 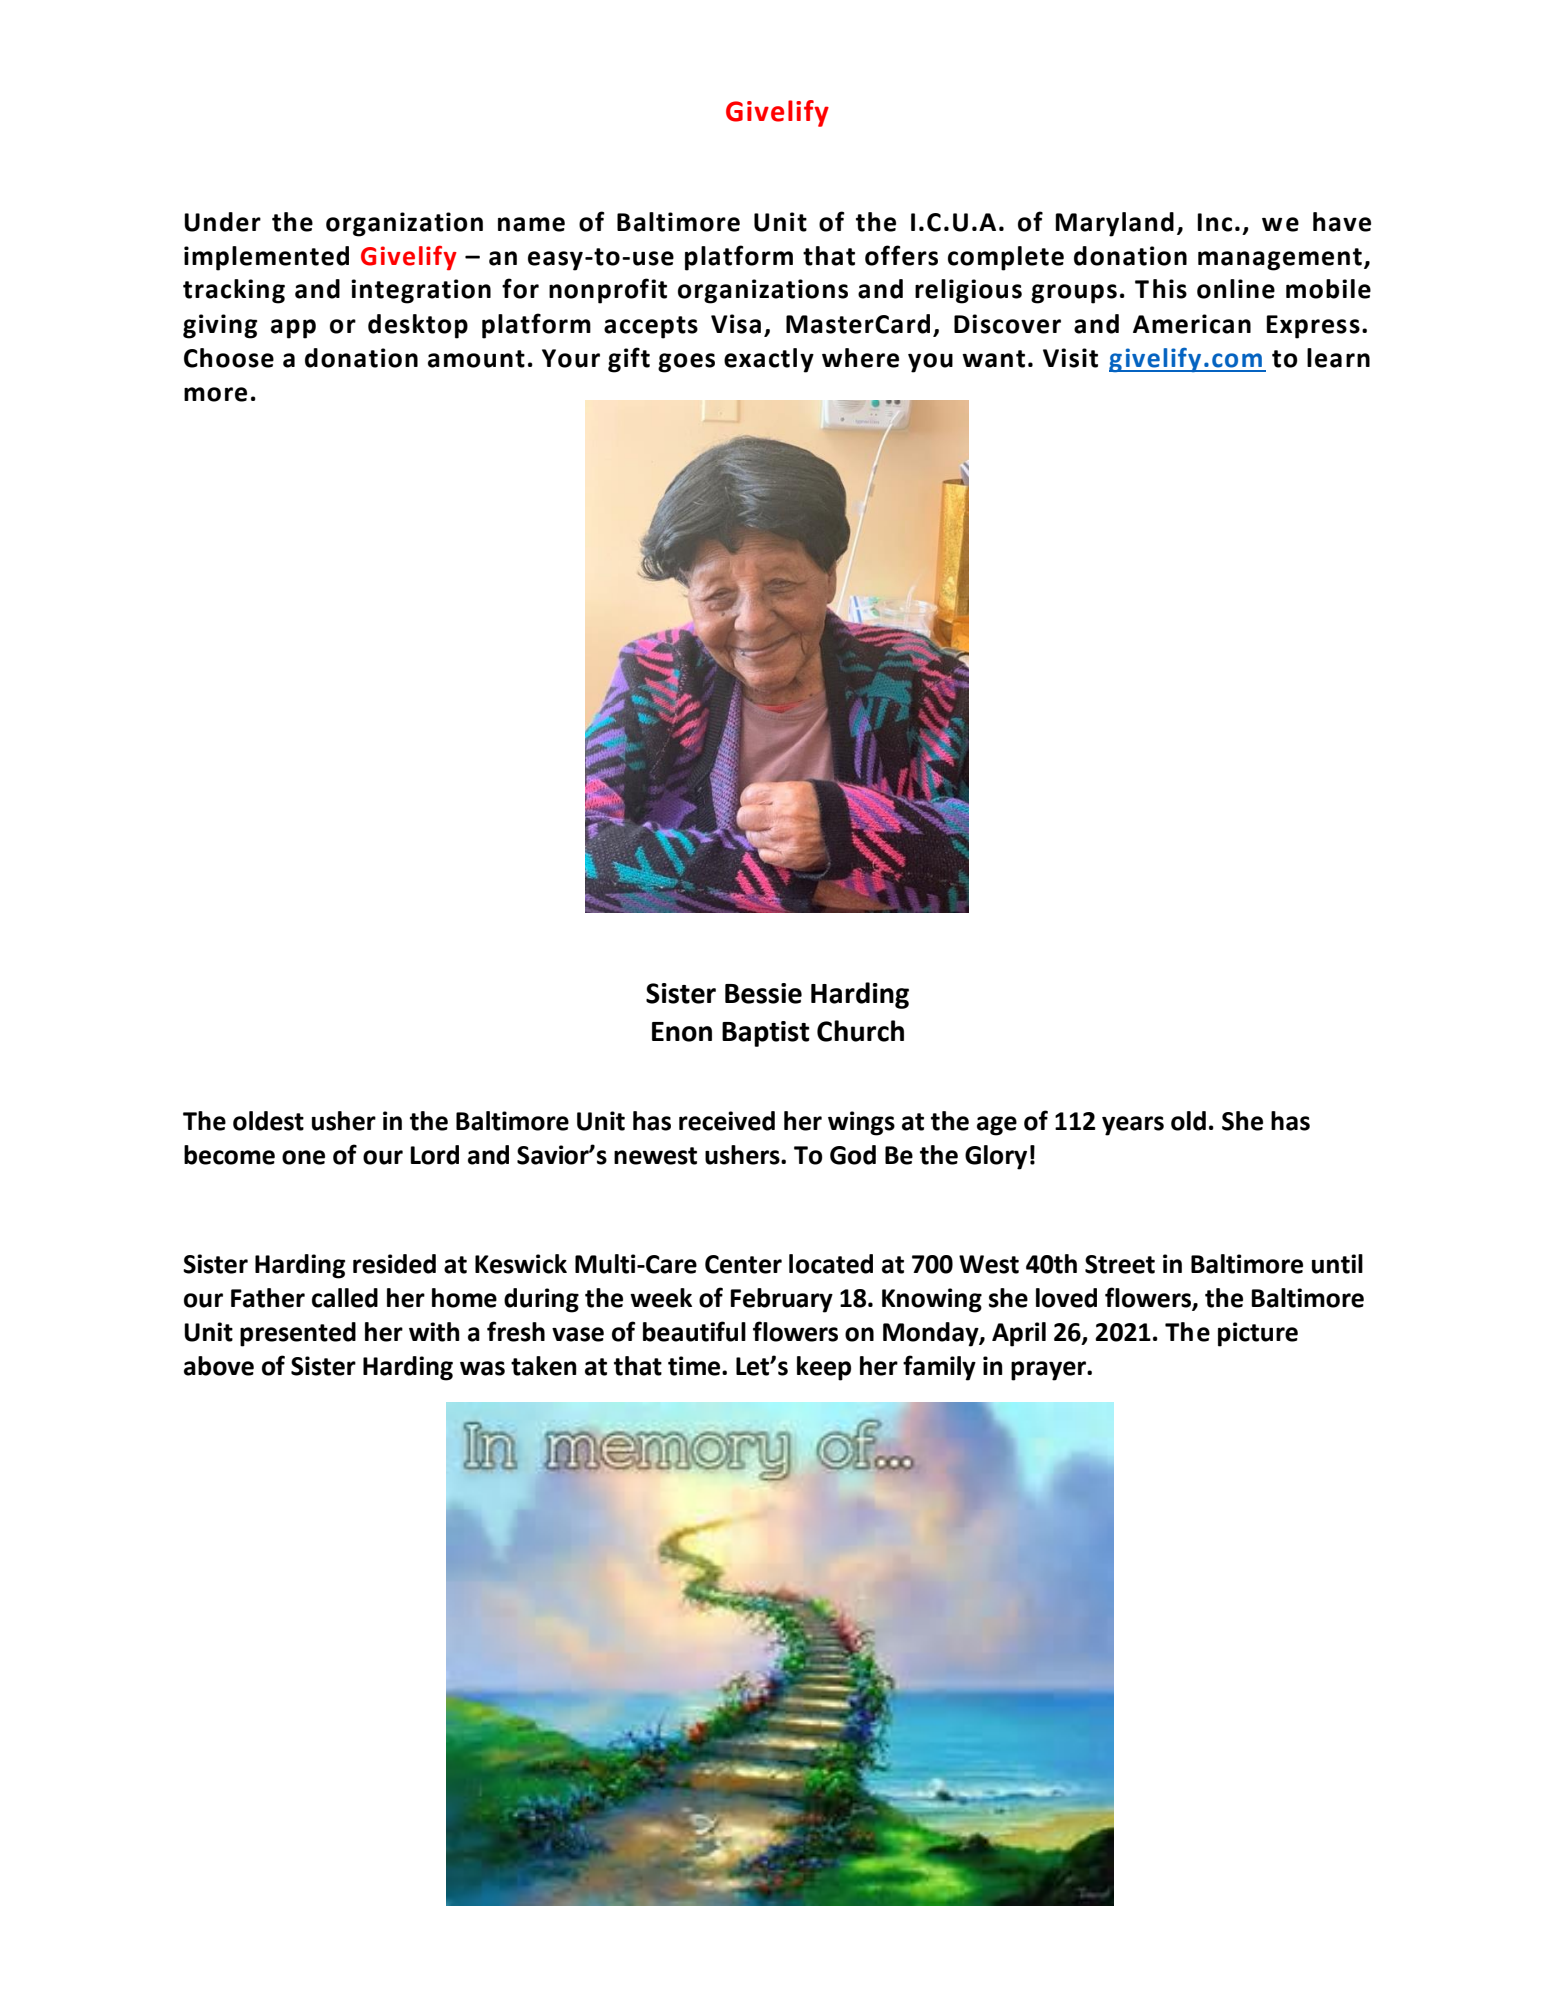 I want to click on Bessie, so click(x=763, y=993).
